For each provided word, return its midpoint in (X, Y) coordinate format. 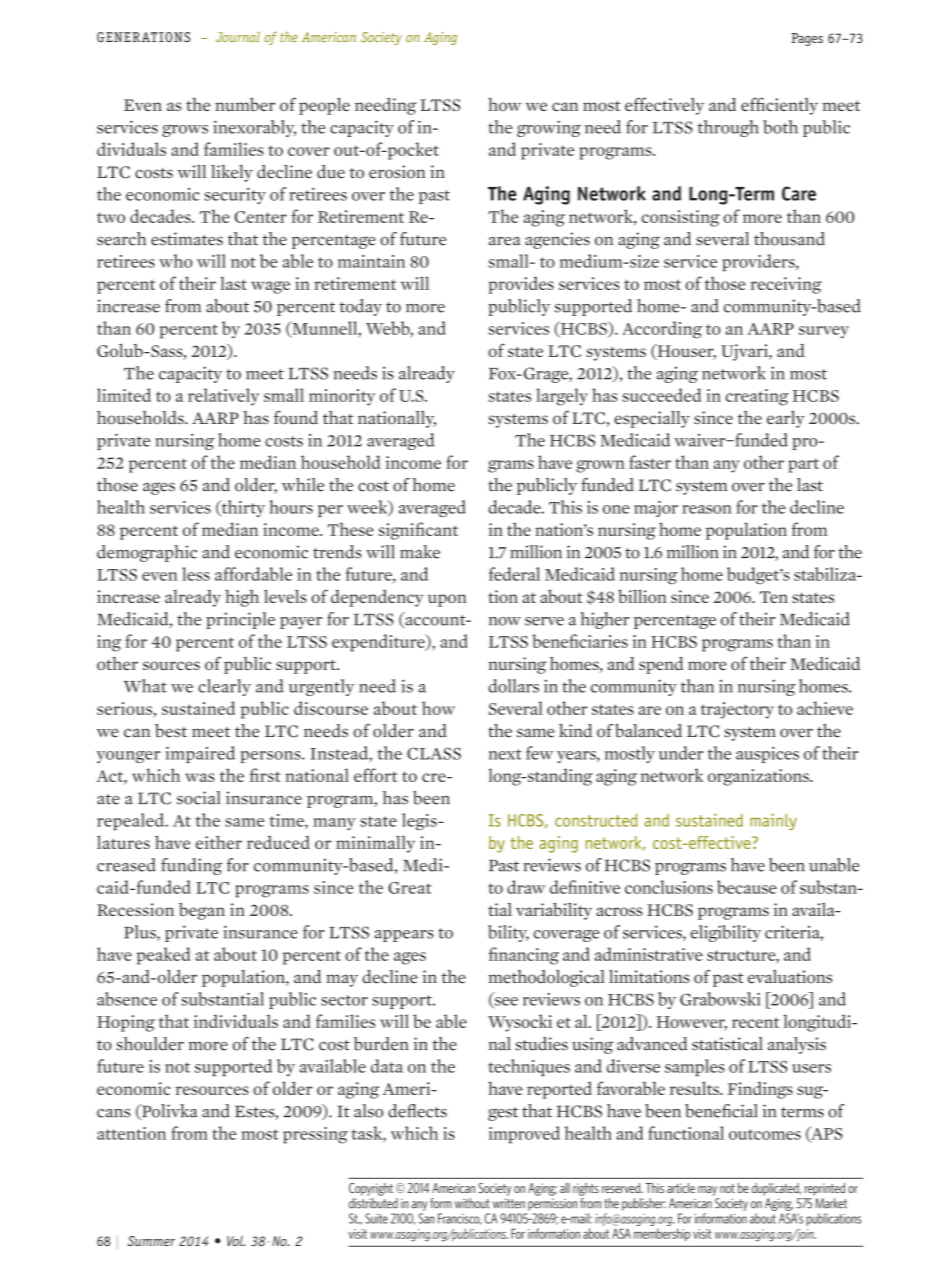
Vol (236, 1240)
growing (549, 128)
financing (524, 956)
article (681, 1188)
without (472, 1203)
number (245, 104)
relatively (223, 397)
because (747, 887)
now (505, 621)
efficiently (779, 106)
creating (757, 397)
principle (240, 620)
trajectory (737, 710)
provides (521, 285)
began (202, 911)
